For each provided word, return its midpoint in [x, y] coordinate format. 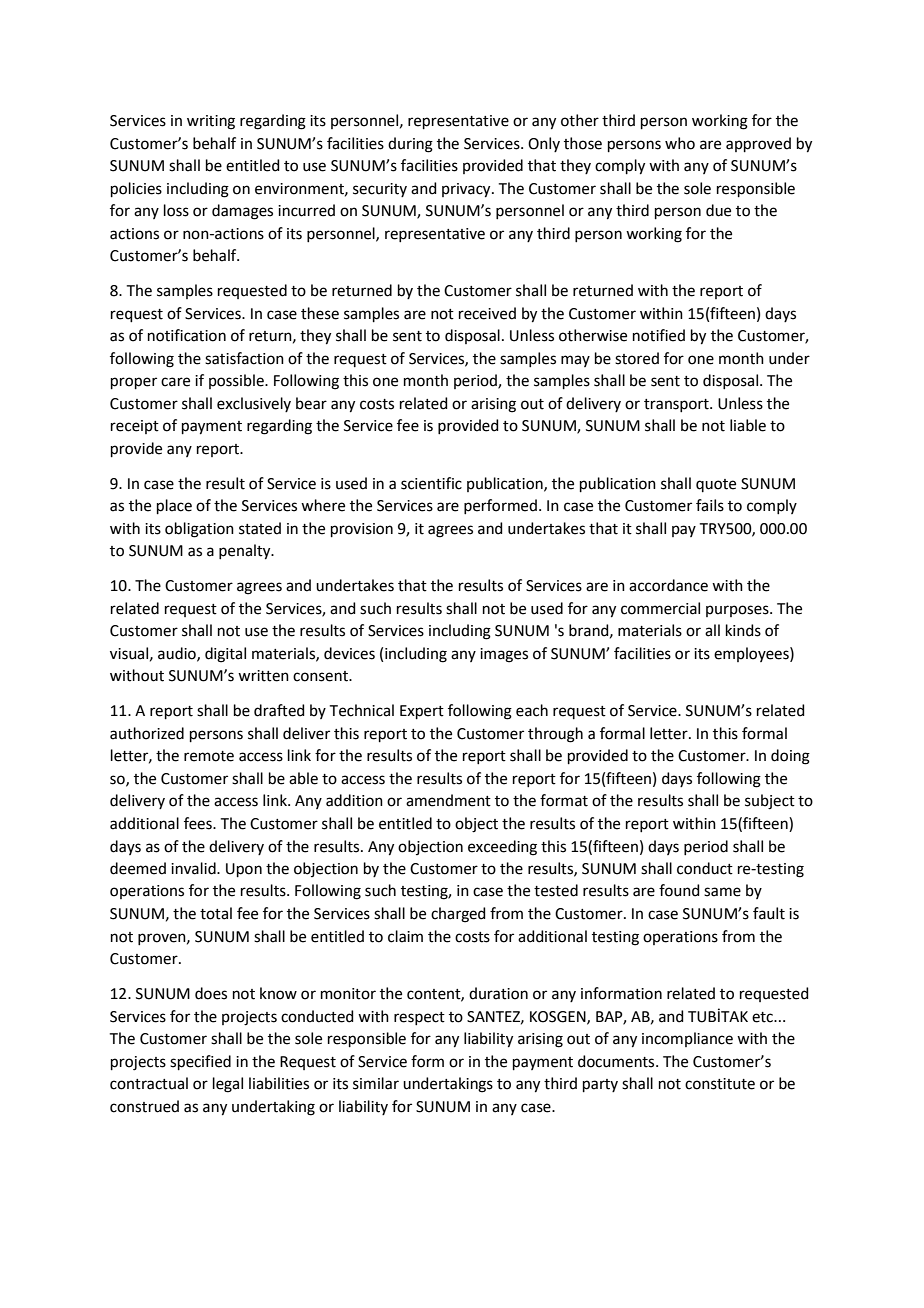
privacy [467, 190]
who [680, 143]
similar [376, 1083]
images [504, 655]
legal [228, 1085]
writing [211, 122]
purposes [738, 611]
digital [225, 655]
